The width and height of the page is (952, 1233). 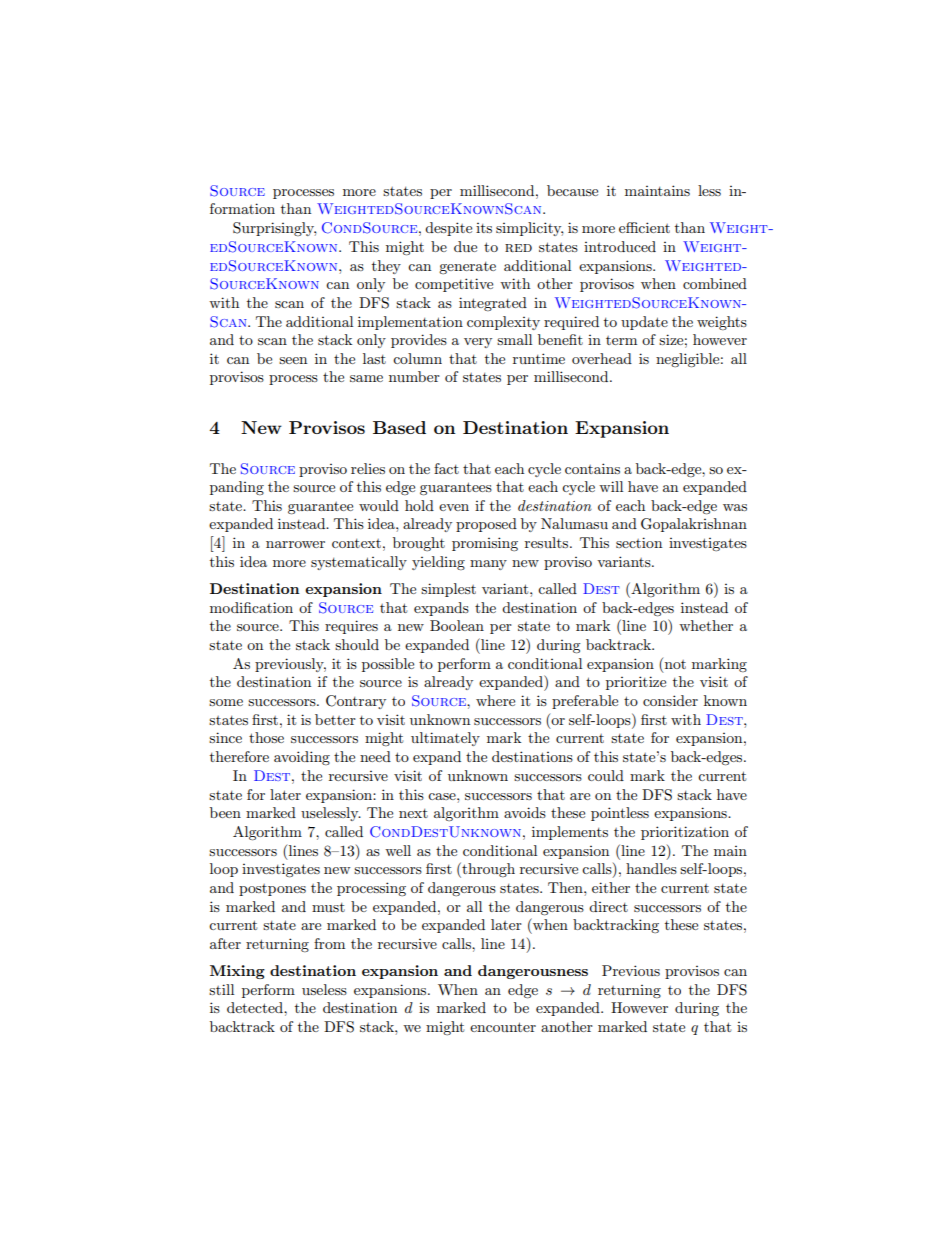 What do you see at coordinates (293, 360) in the page?
I see `seen` at bounding box center [293, 360].
